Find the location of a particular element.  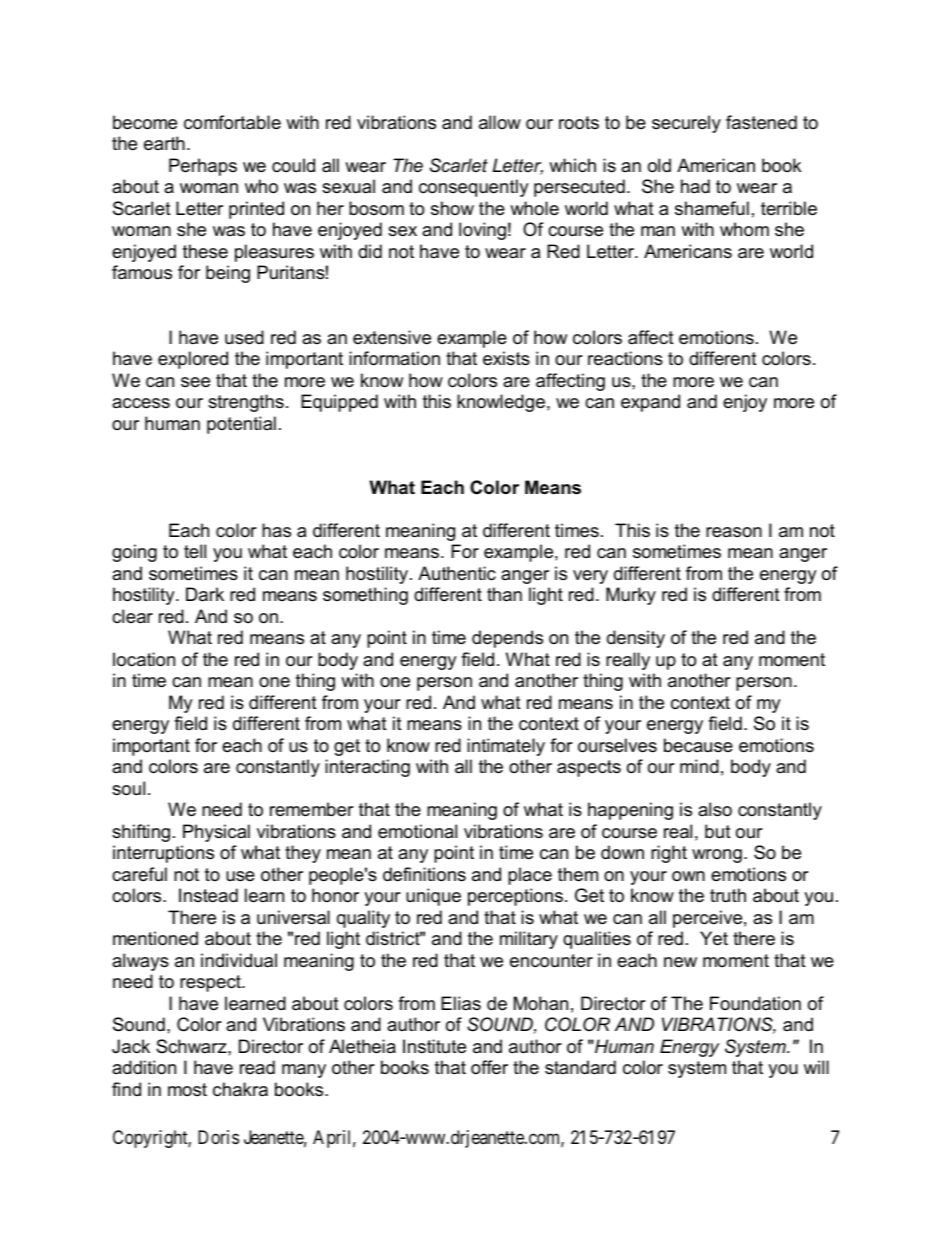

wrong is located at coordinates (717, 856).
